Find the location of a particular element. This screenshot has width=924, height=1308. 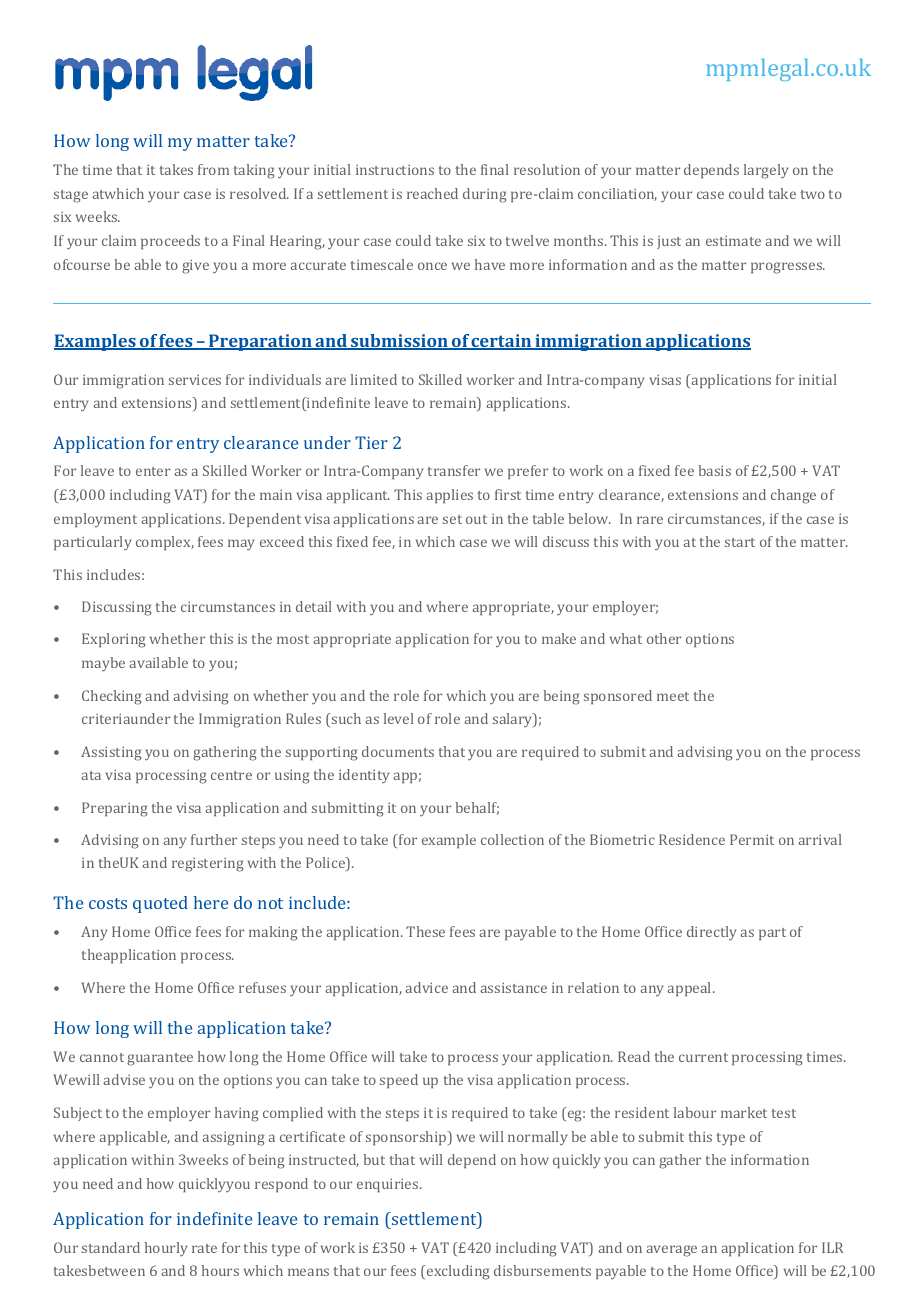

Preparing is located at coordinates (114, 809).
